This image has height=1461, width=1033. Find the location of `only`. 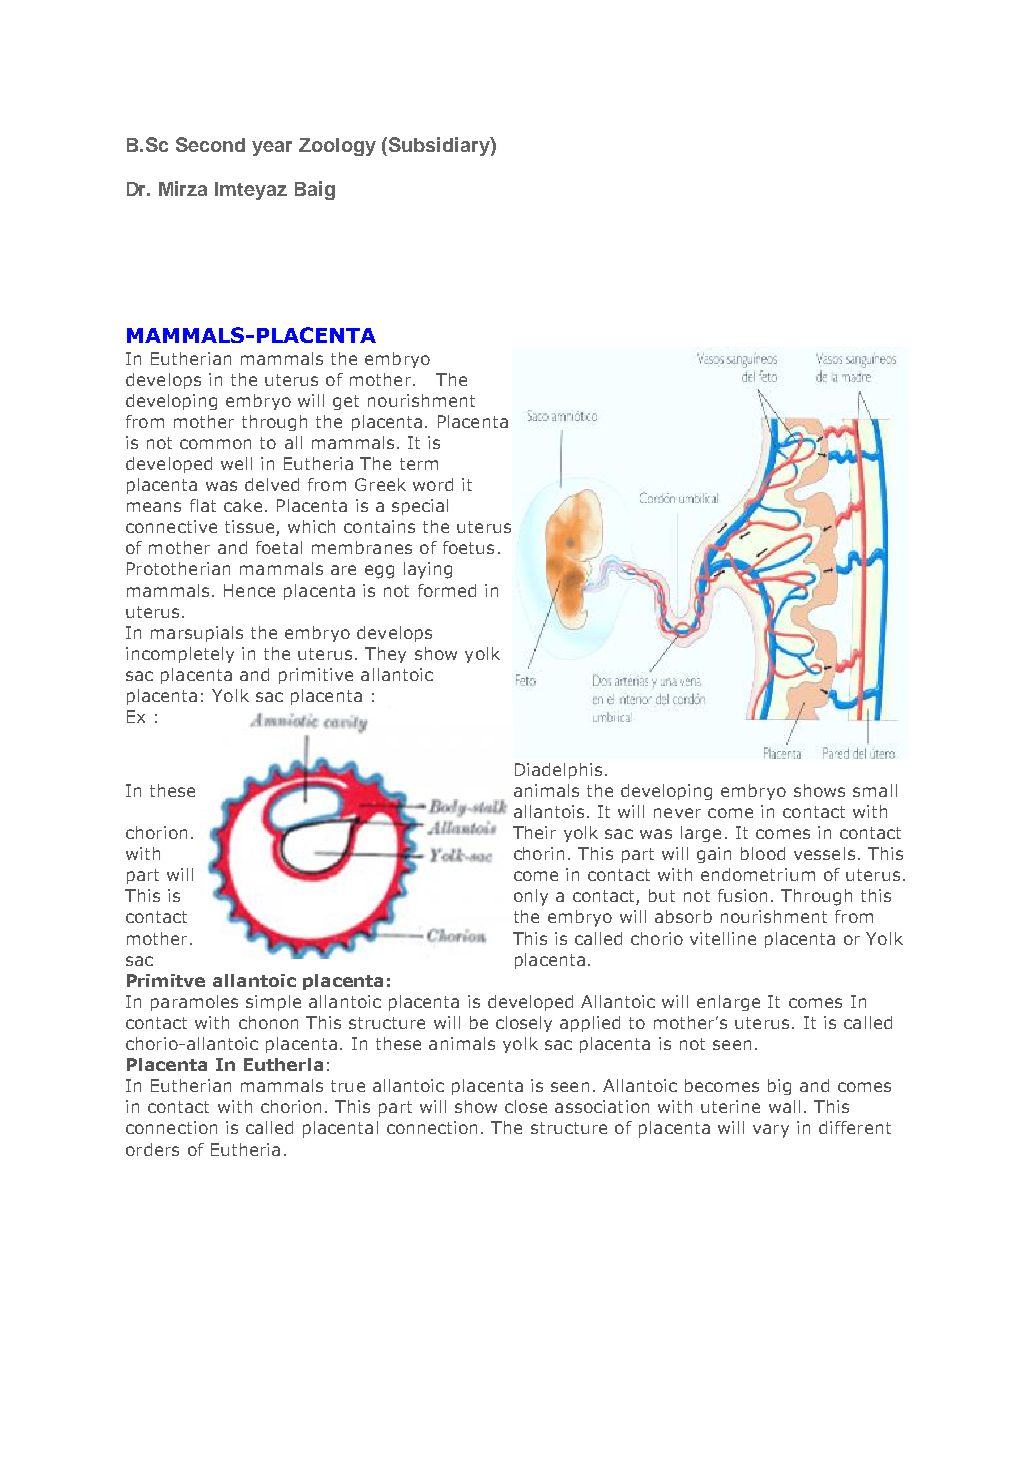

only is located at coordinates (531, 897).
